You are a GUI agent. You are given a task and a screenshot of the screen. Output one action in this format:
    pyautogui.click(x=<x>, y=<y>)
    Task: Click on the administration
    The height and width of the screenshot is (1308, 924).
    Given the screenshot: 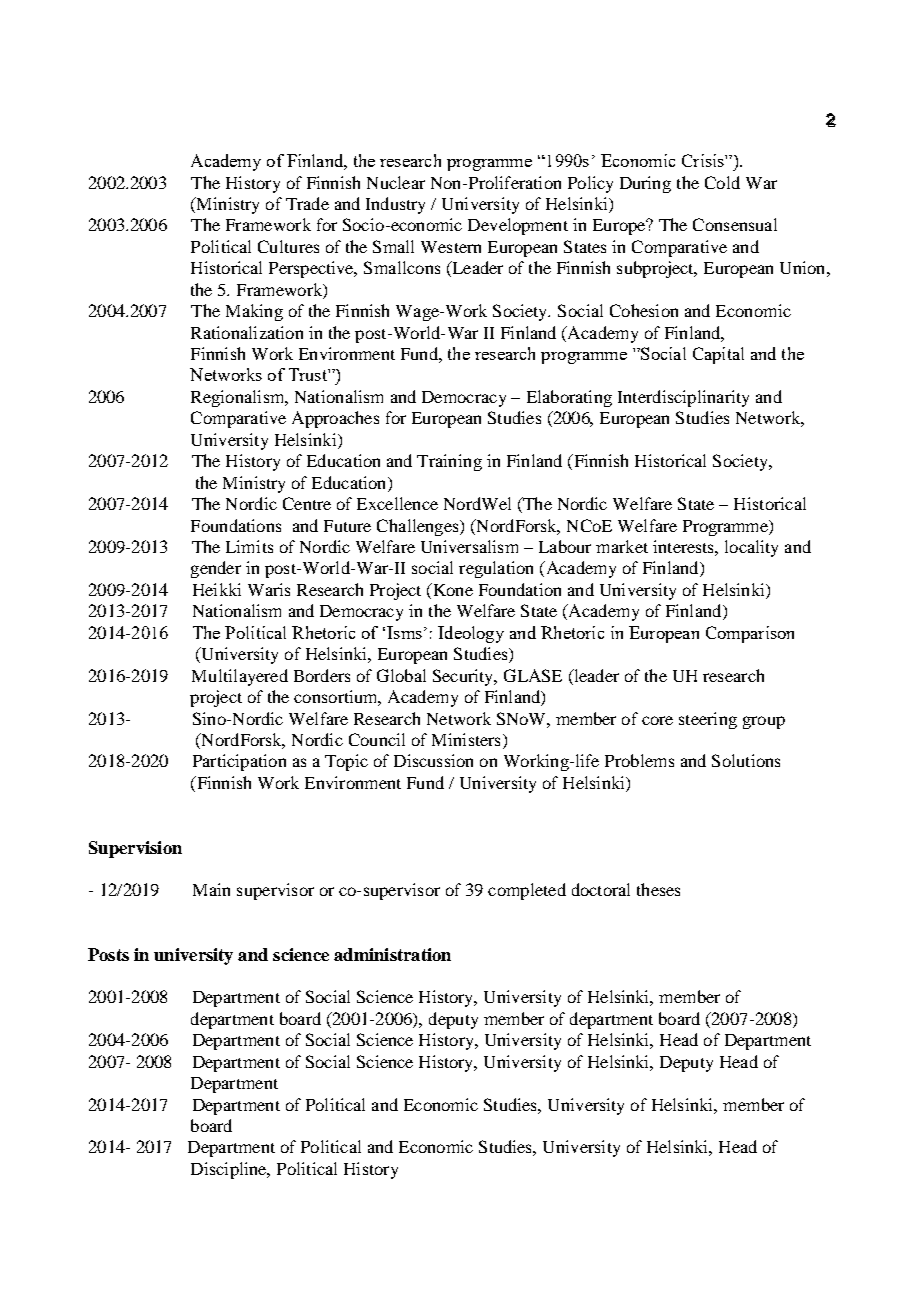 What is the action you would take?
    pyautogui.click(x=392, y=954)
